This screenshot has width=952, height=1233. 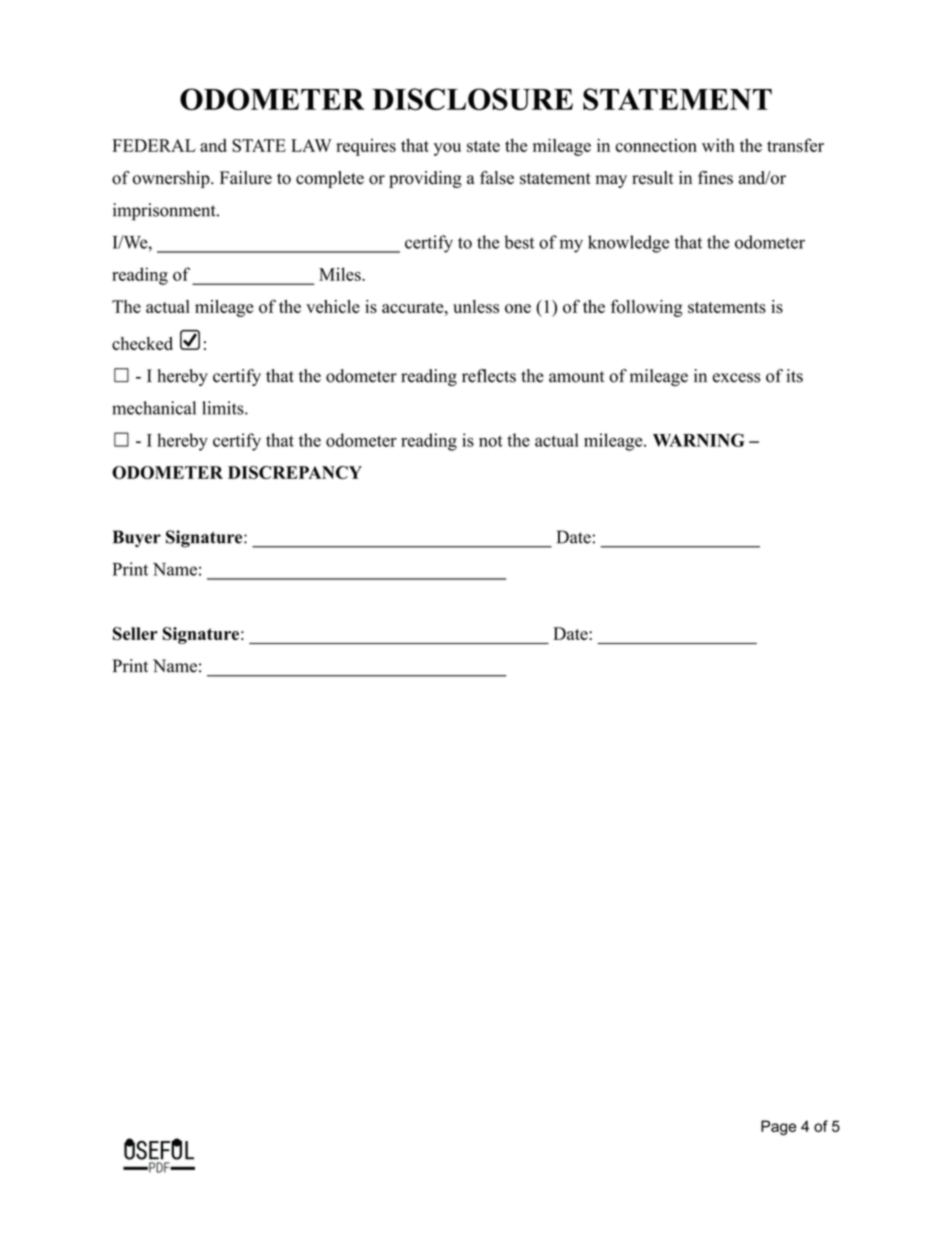 I want to click on mechanical, so click(x=154, y=408).
